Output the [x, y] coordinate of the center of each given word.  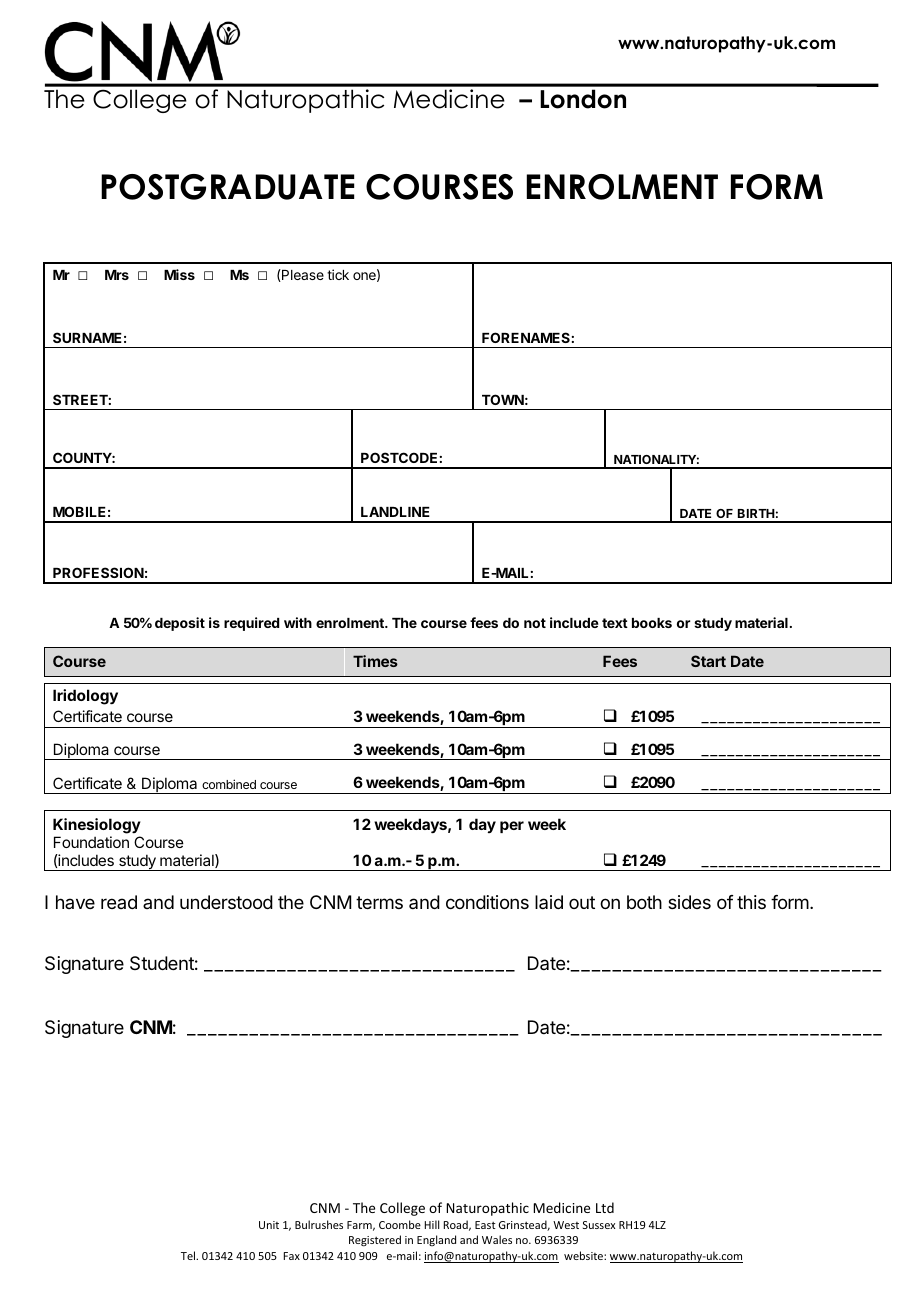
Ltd [605, 1207]
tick [338, 274]
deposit [180, 624]
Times [375, 661]
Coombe [400, 1224]
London [583, 99]
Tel [189, 1255]
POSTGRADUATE [227, 187]
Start [708, 661]
